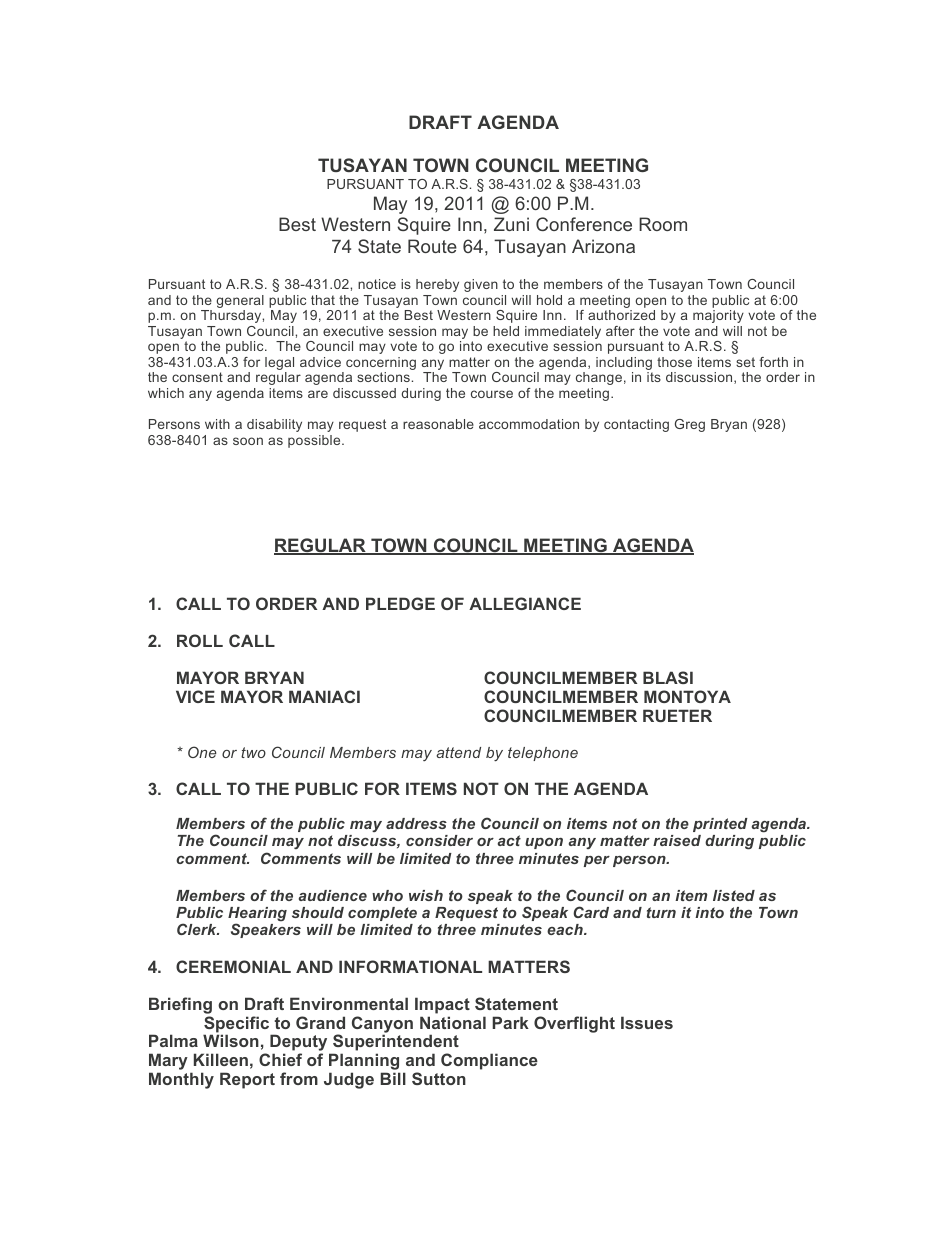 The height and width of the image is (1233, 952). Describe the element at coordinates (257, 915) in the image. I see `Hearing` at that location.
